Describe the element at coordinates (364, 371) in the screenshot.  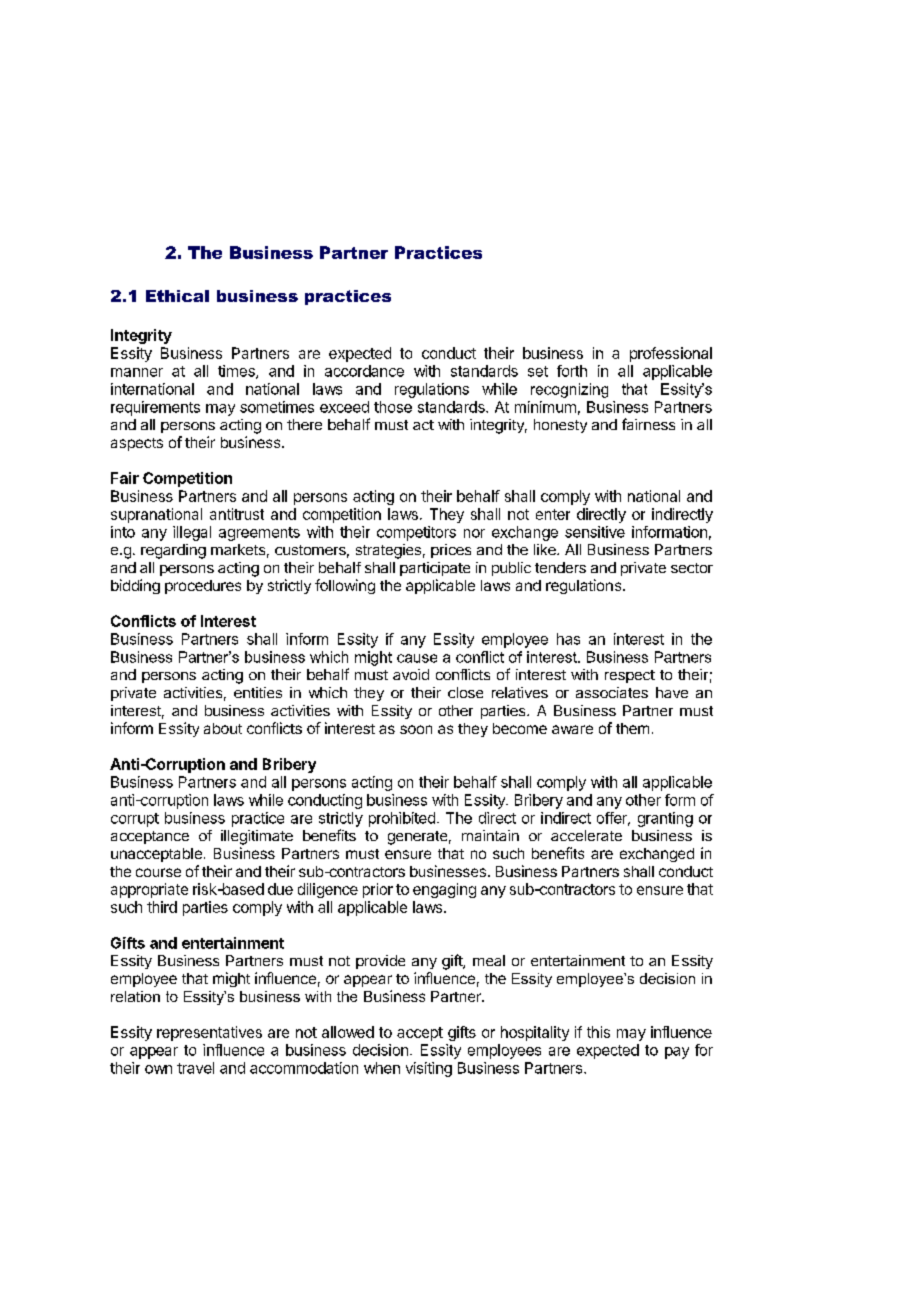
I see `accordance` at that location.
